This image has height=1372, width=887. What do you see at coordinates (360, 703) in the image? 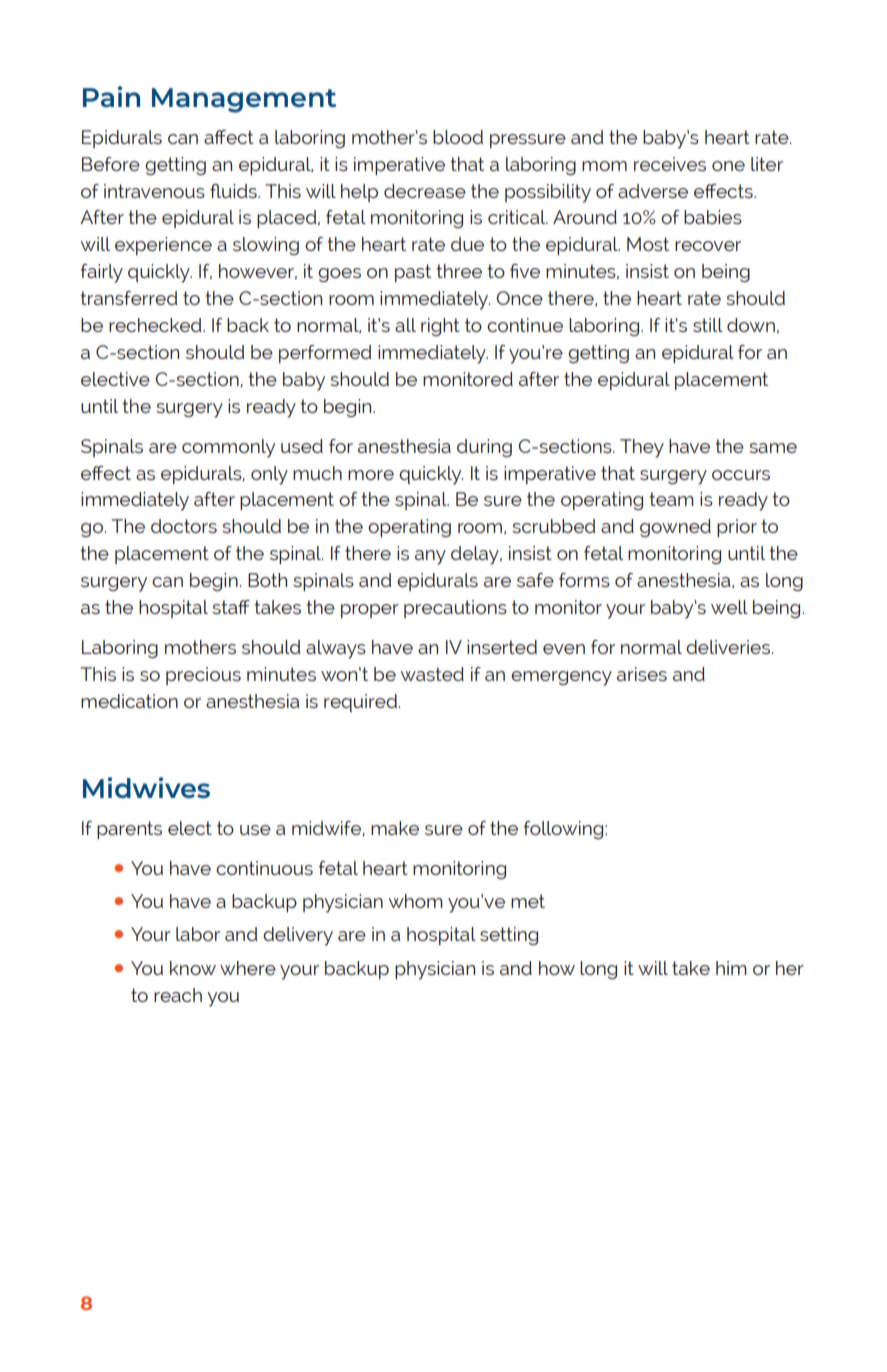
I see `required` at bounding box center [360, 703].
